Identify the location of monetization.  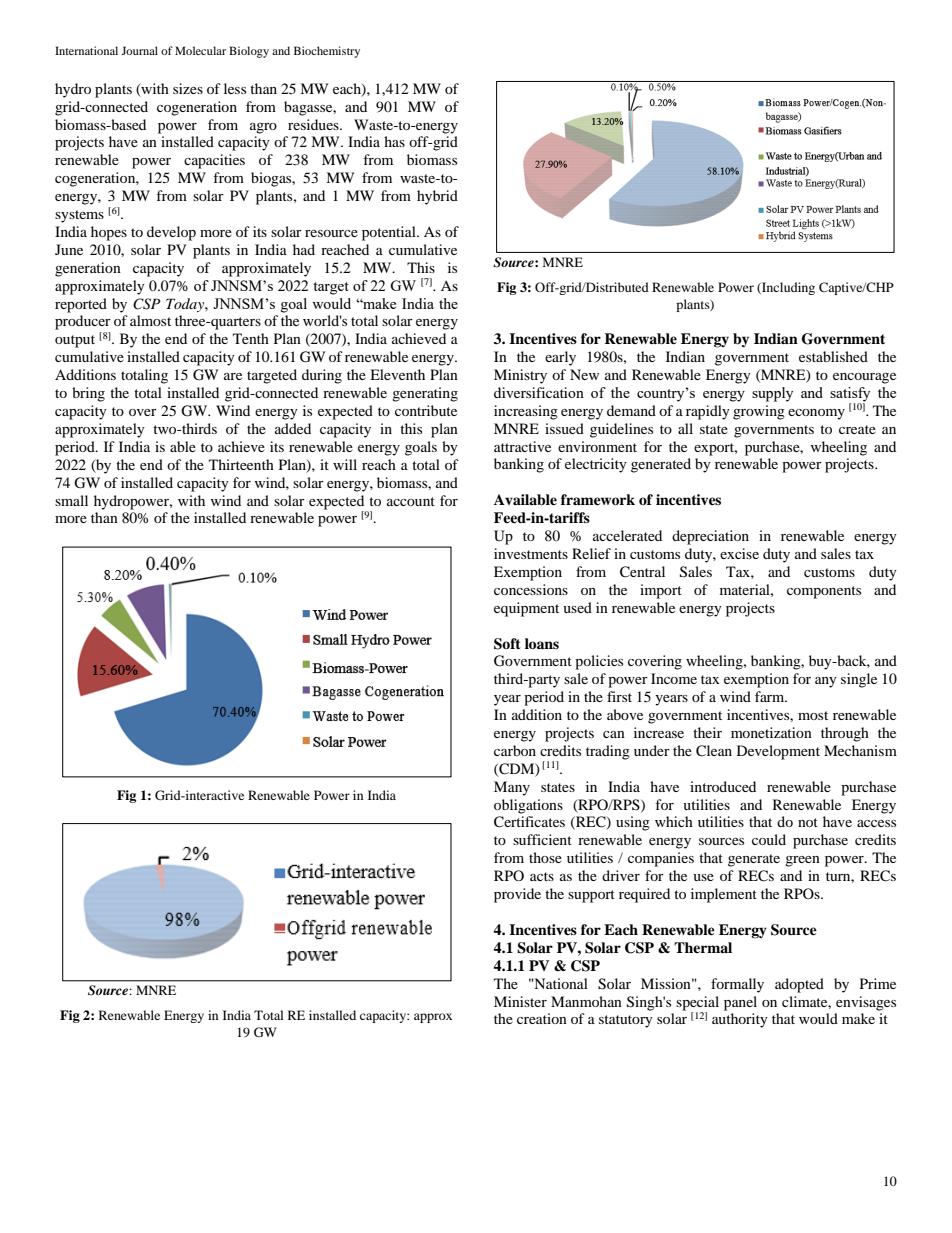
(771, 732).
